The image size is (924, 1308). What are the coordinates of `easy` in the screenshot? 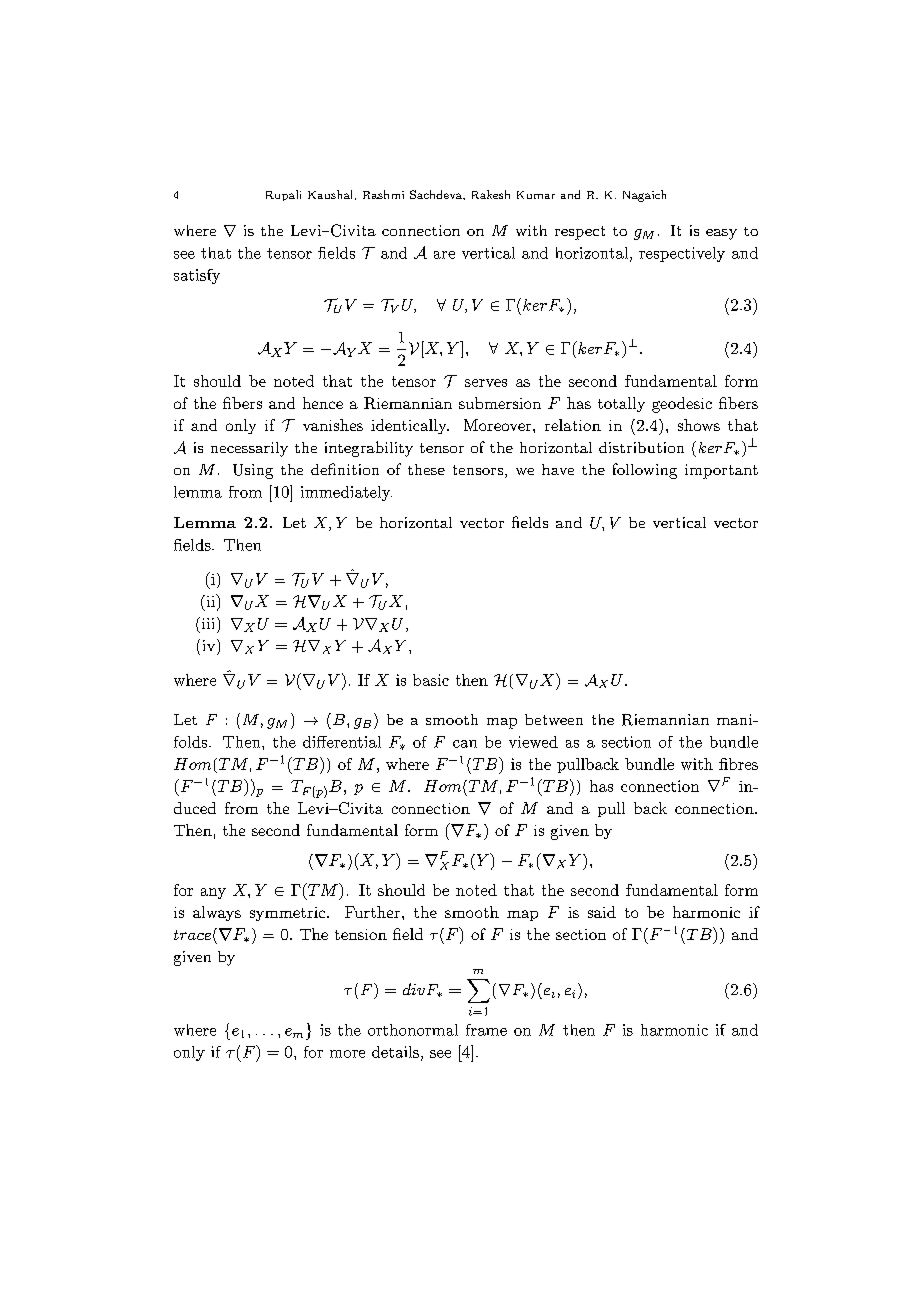 It's located at (721, 234).
